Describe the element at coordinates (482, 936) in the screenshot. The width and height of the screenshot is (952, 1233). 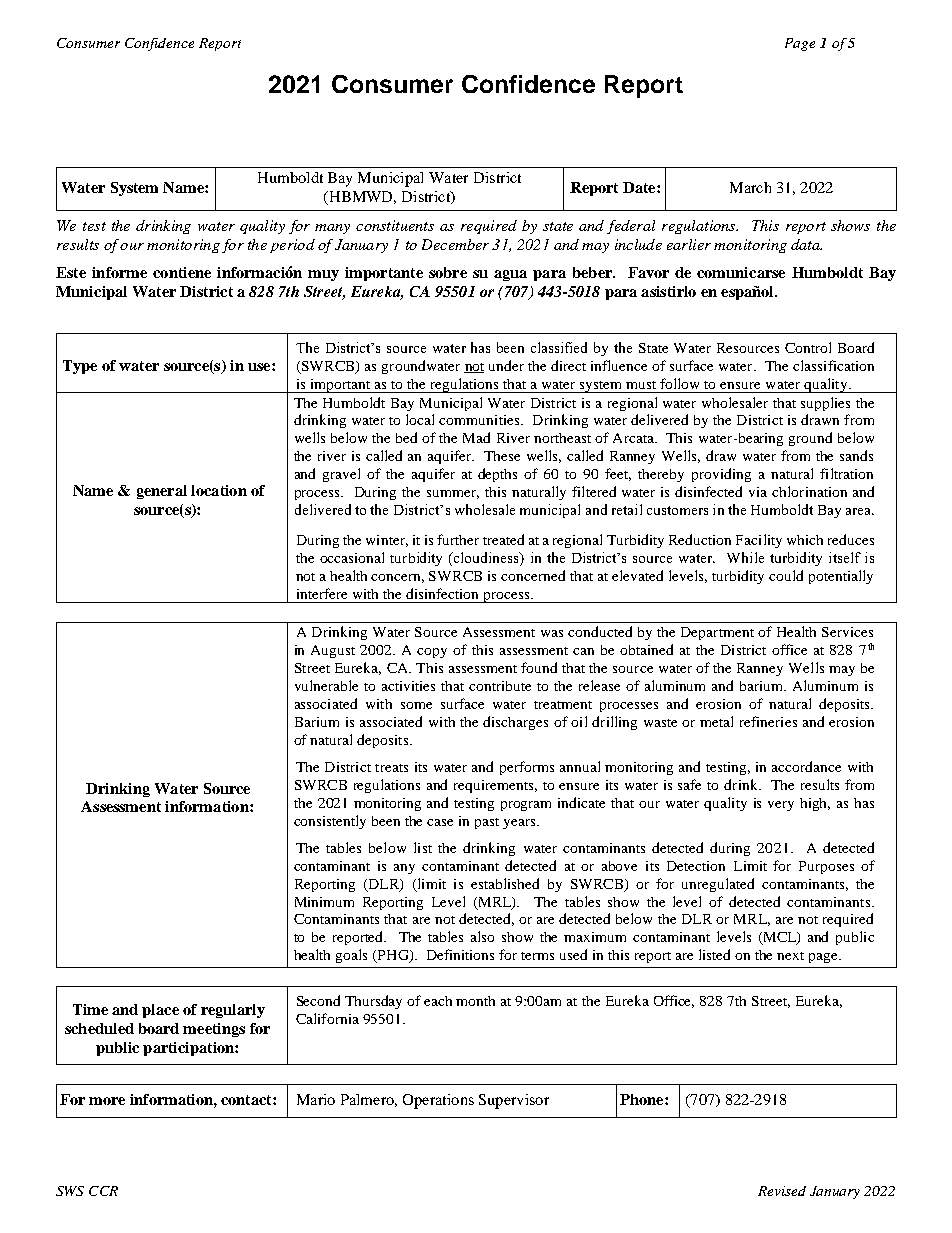
I see `also` at that location.
